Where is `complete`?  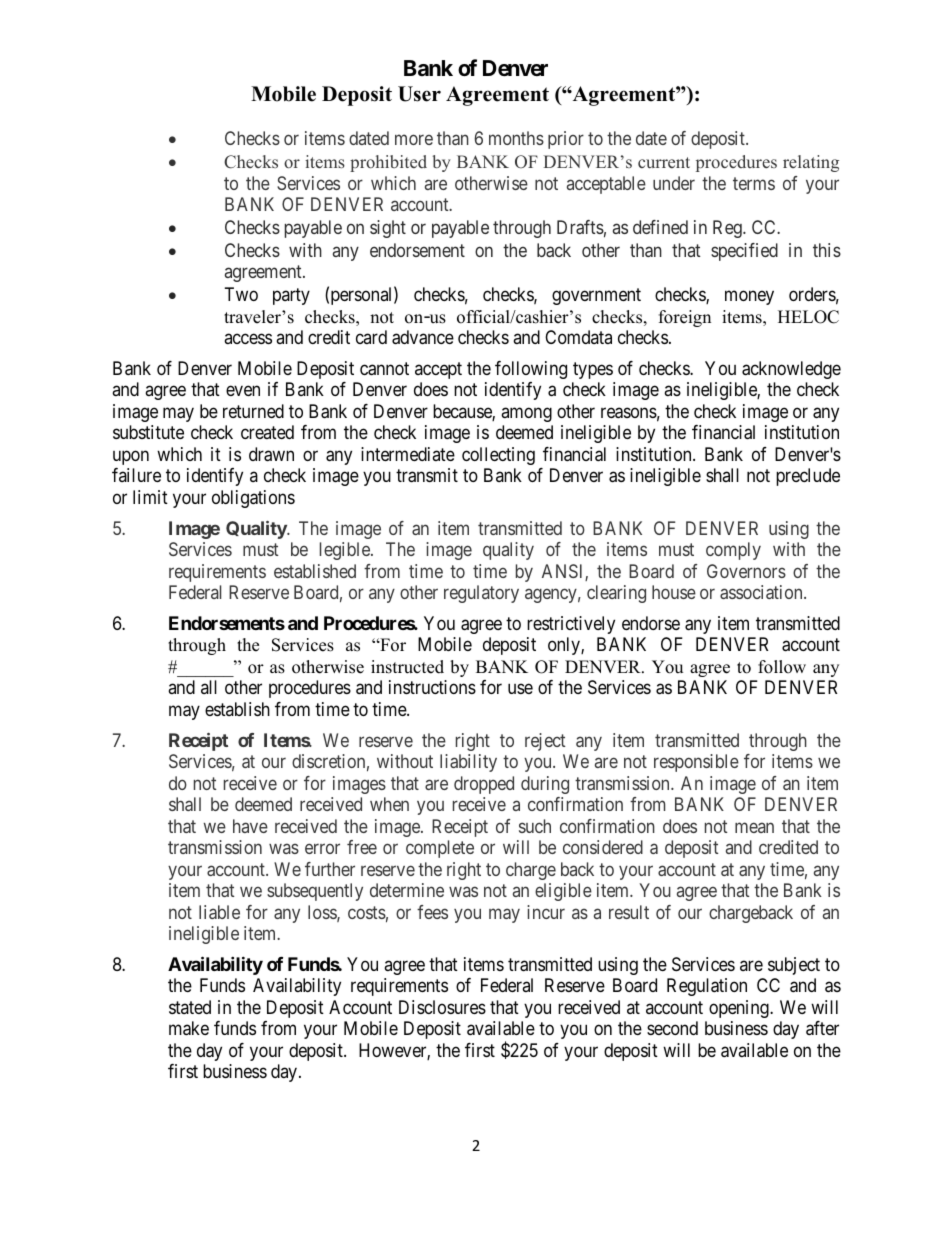 complete is located at coordinates (440, 849).
